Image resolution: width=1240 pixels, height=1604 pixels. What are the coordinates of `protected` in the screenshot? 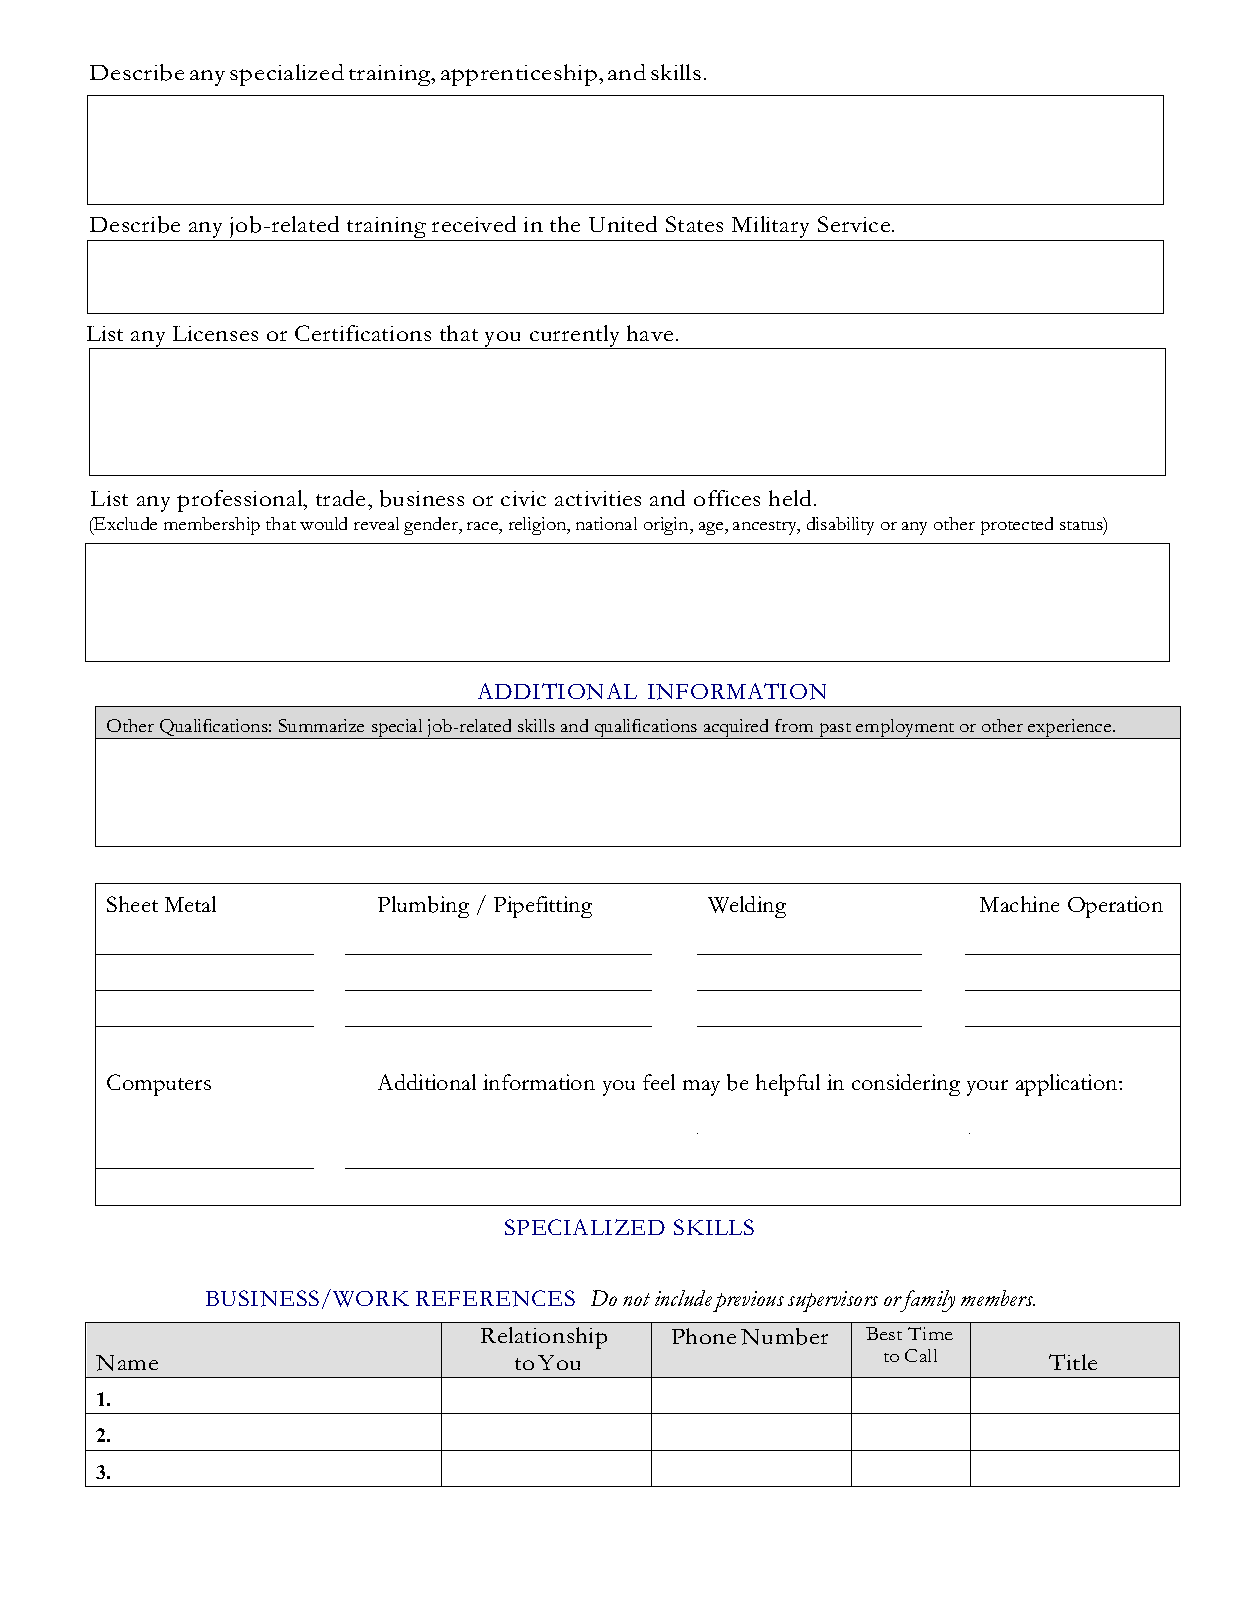 It's located at (1017, 526).
